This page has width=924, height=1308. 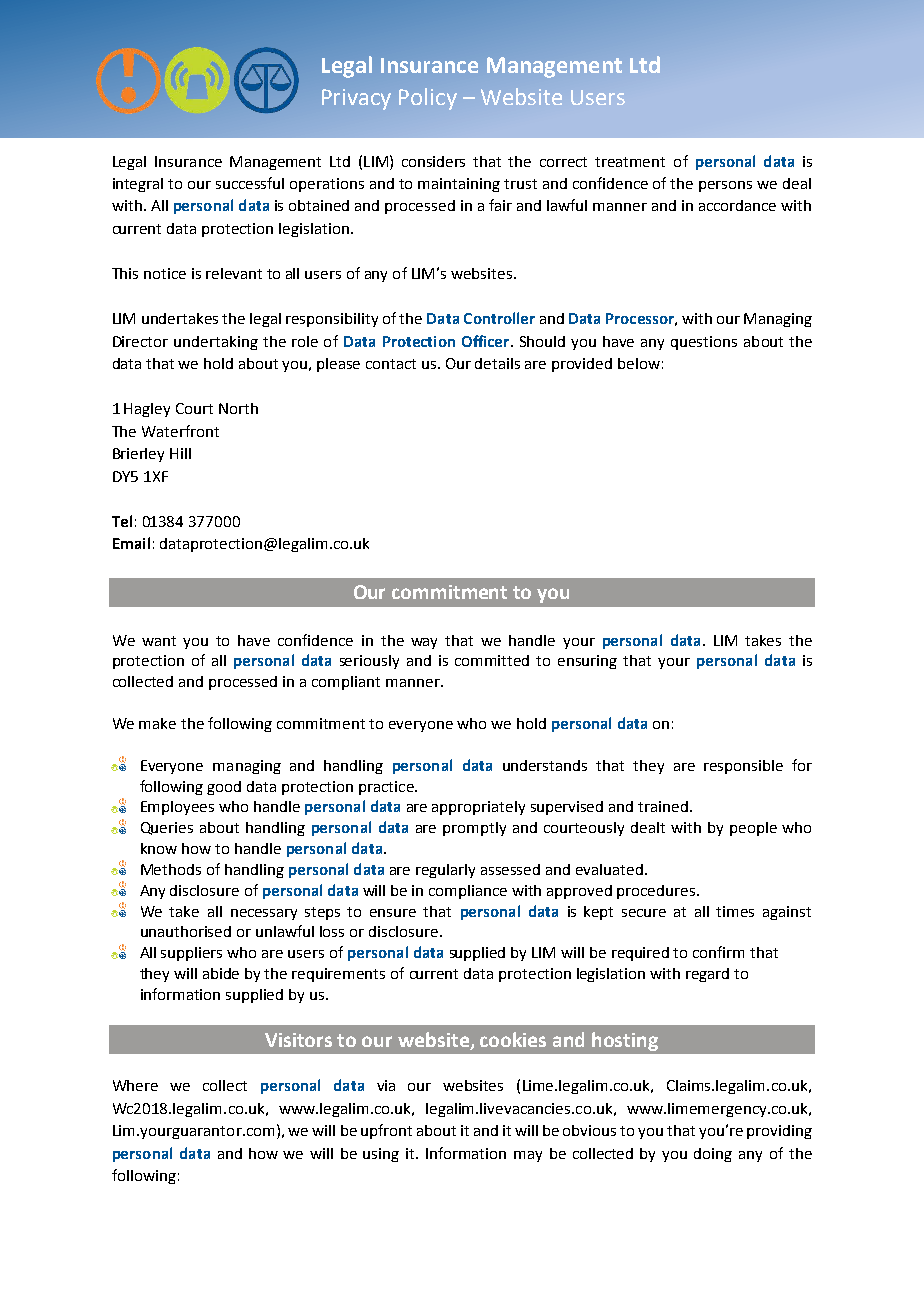 I want to click on considers, so click(x=433, y=161).
